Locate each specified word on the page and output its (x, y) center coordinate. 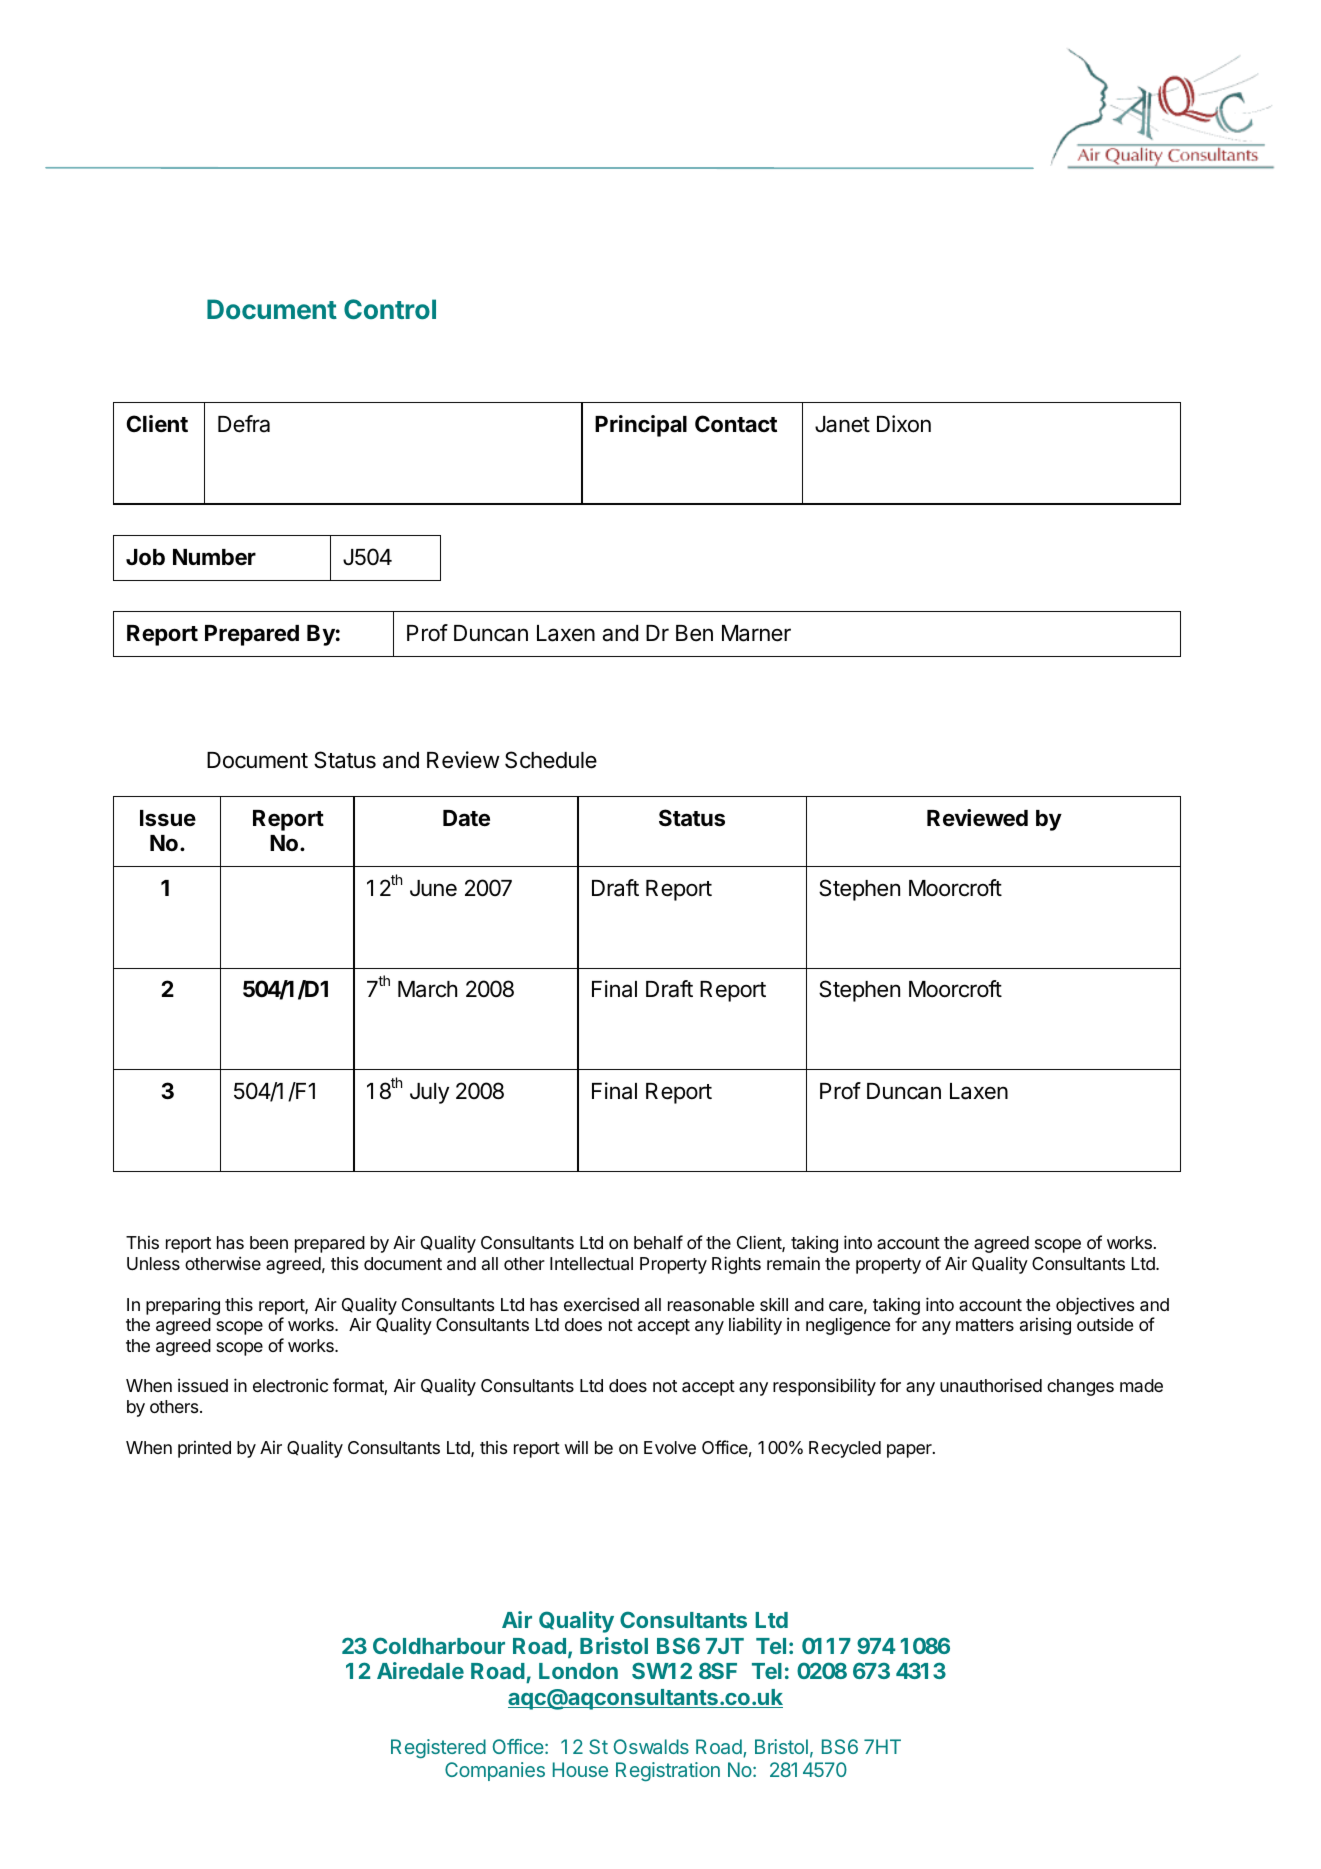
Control (390, 309)
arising (1045, 1326)
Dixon (904, 424)
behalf (658, 1242)
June (433, 888)
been (269, 1242)
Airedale (420, 1670)
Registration (668, 1771)
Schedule (551, 760)
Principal (641, 426)
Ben (694, 633)
